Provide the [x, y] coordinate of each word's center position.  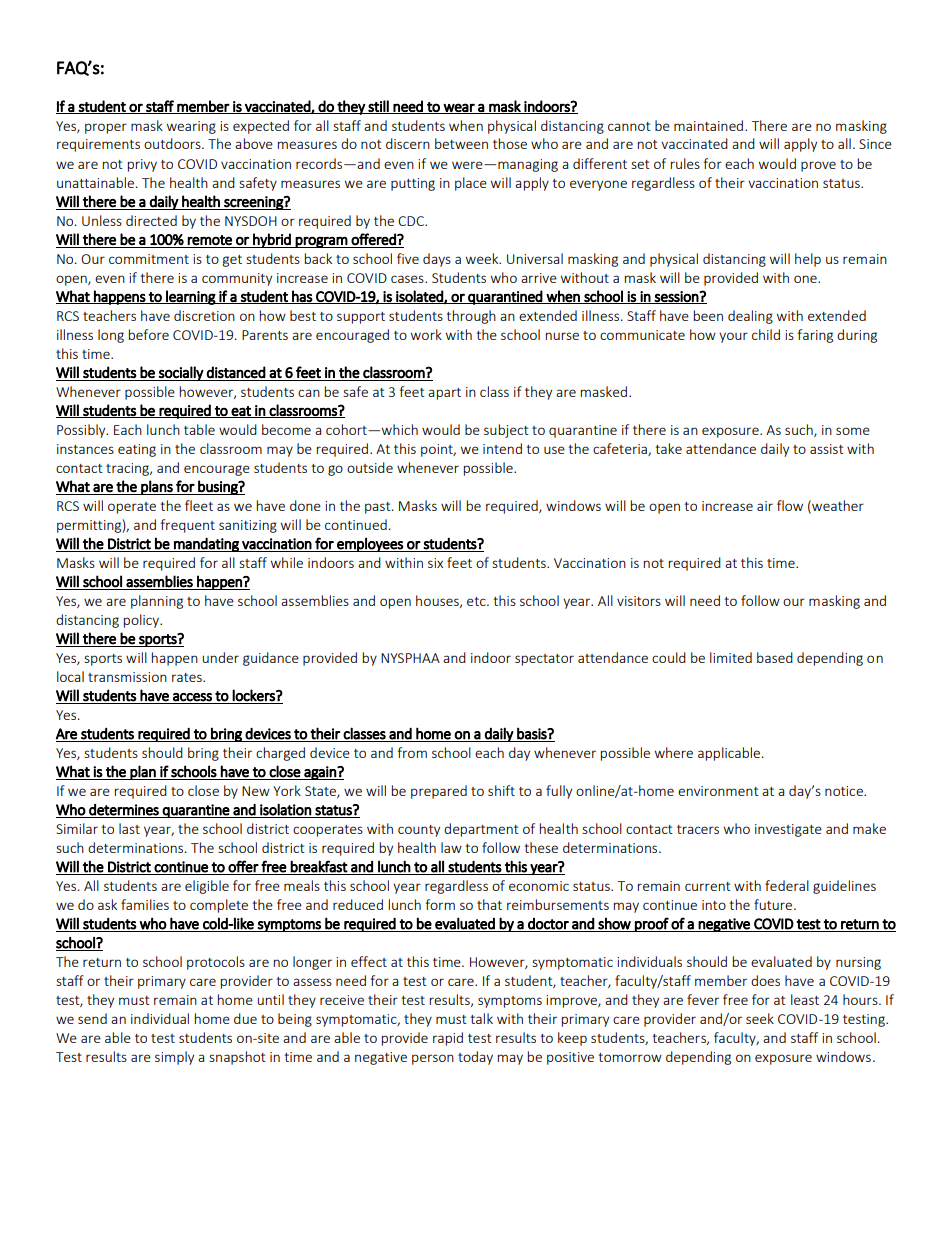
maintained [710, 125]
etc [477, 601]
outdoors [173, 143]
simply [174, 1058]
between [461, 143]
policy [142, 621]
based [775, 657]
